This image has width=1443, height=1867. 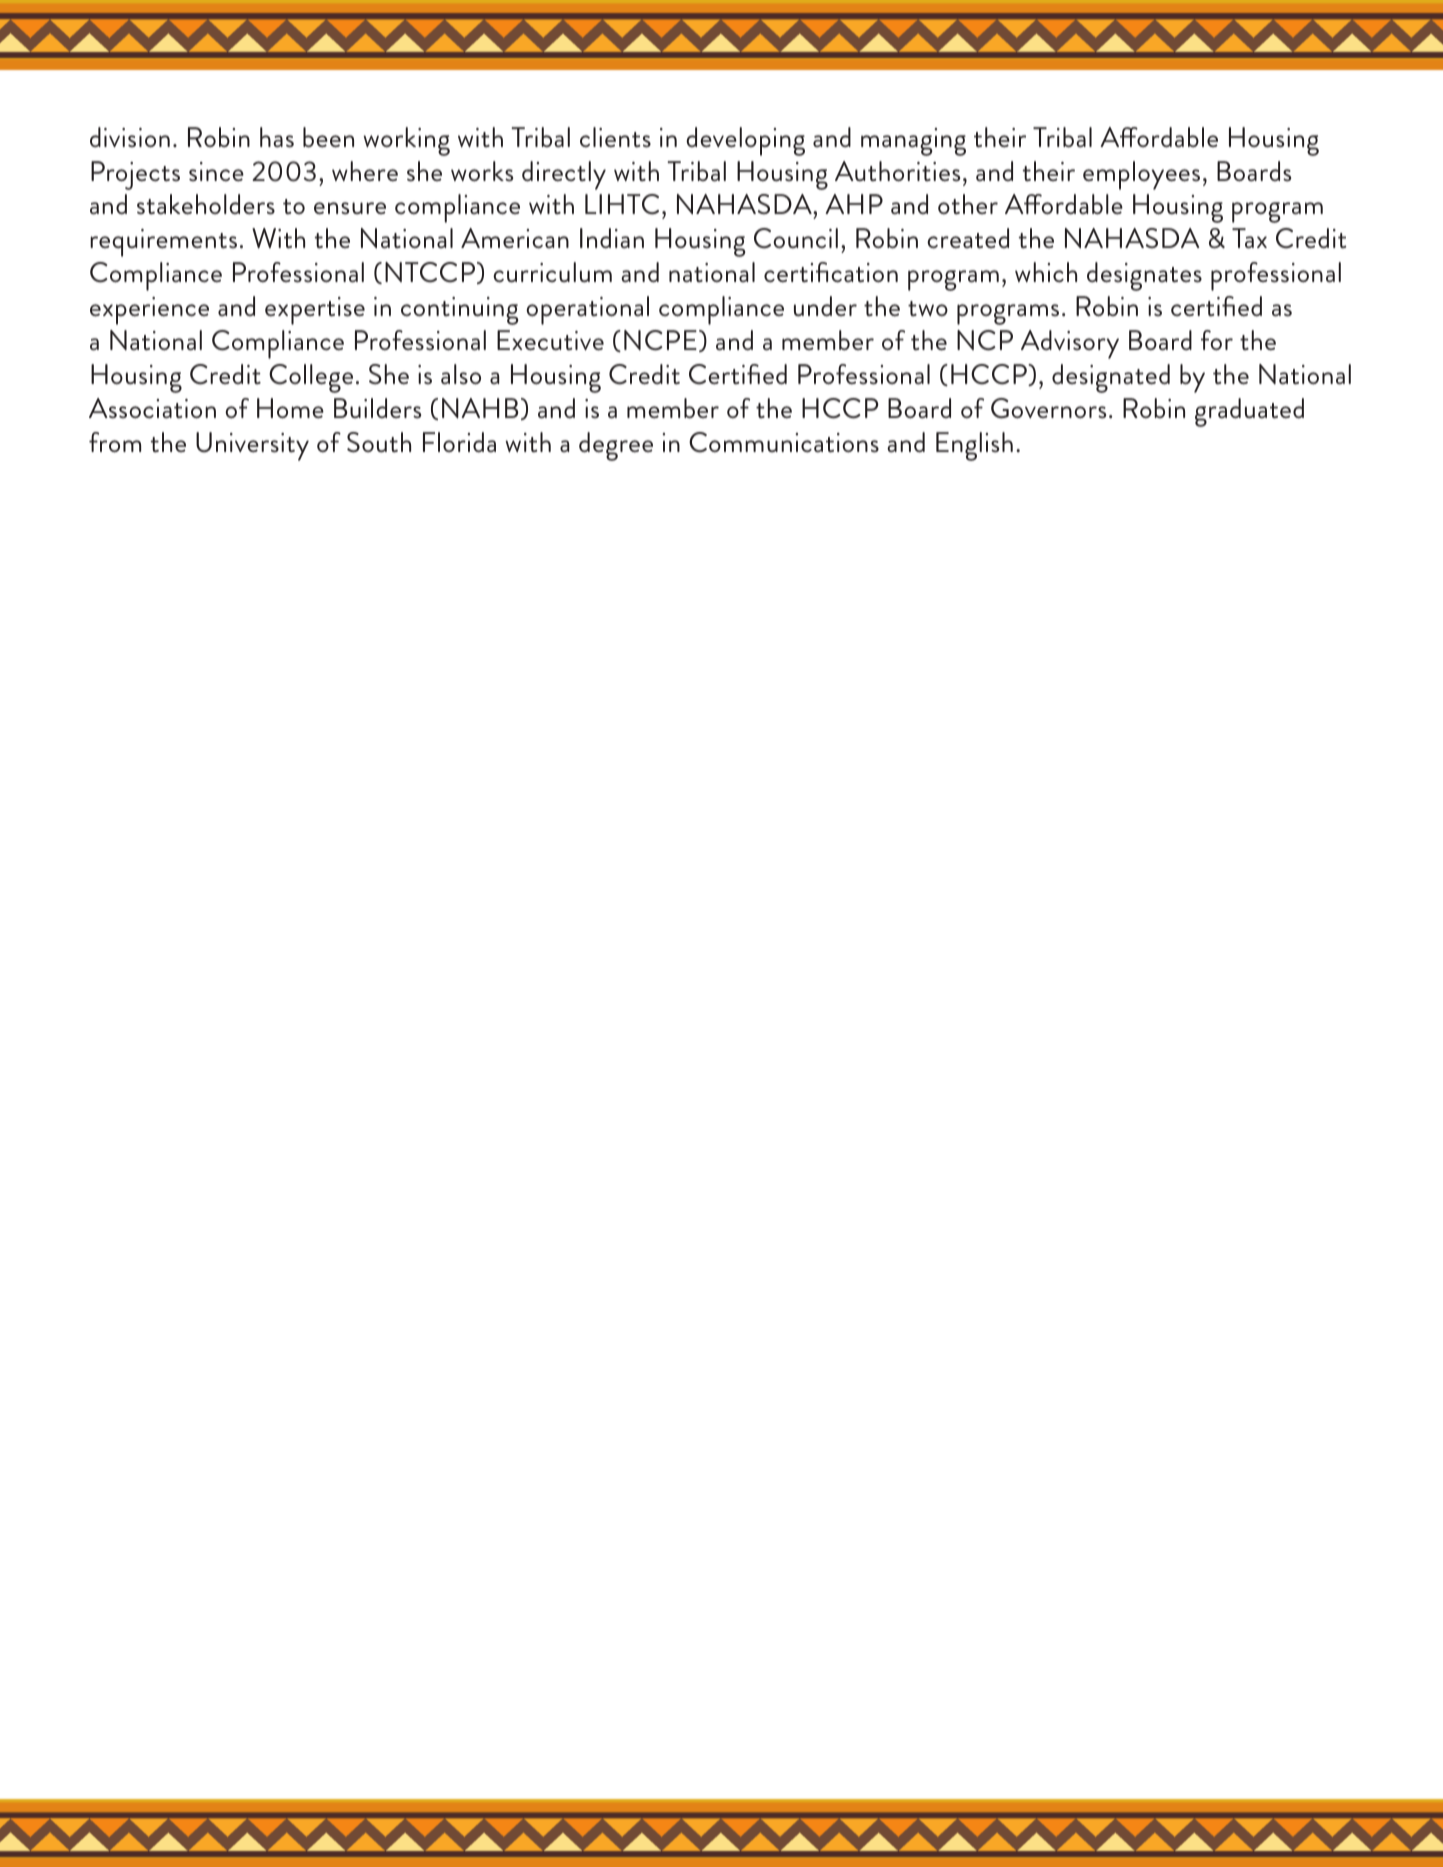 I want to click on Advisory, so click(x=1070, y=344).
